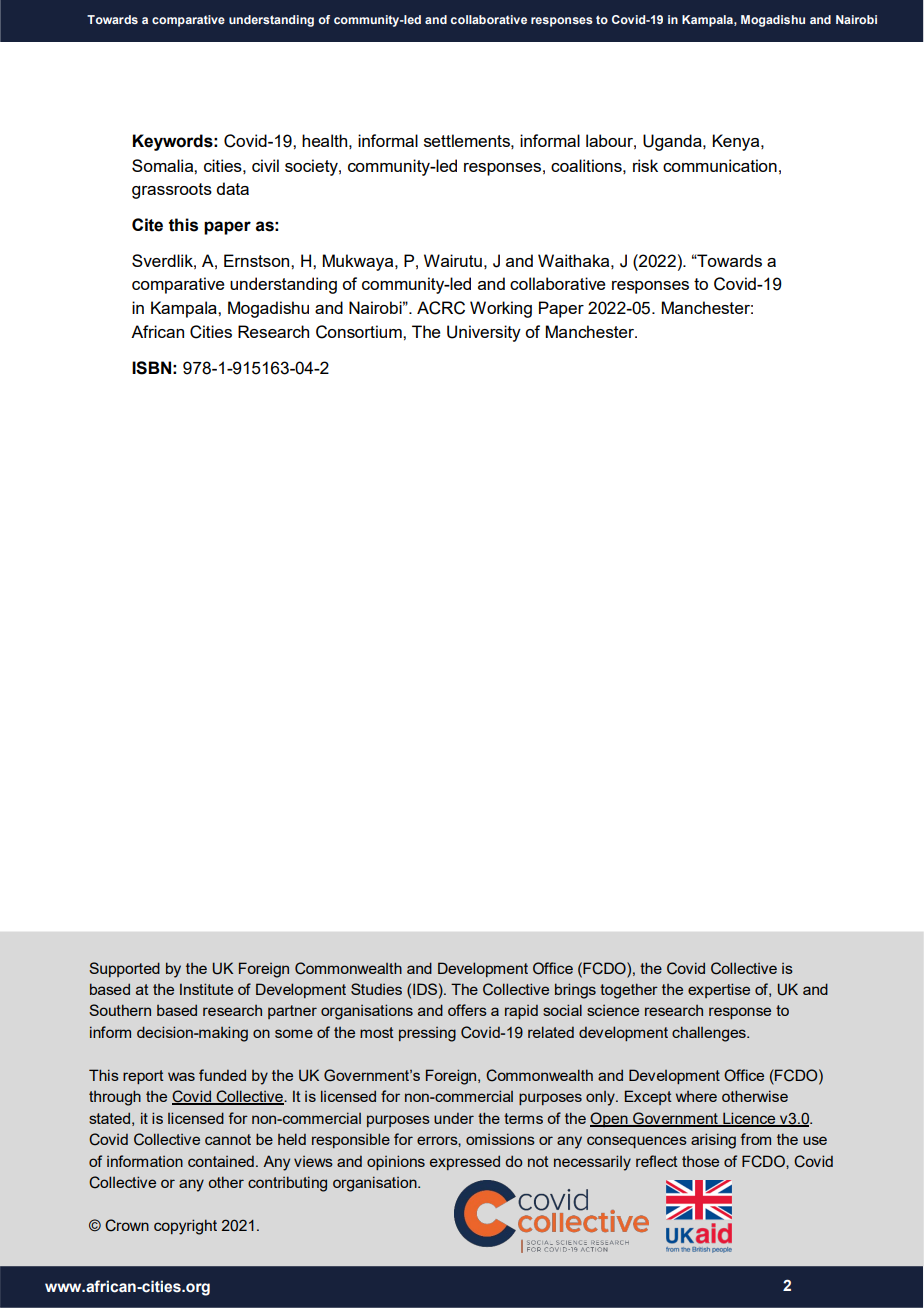 The width and height of the screenshot is (924, 1308). I want to click on expressed, so click(465, 1162).
